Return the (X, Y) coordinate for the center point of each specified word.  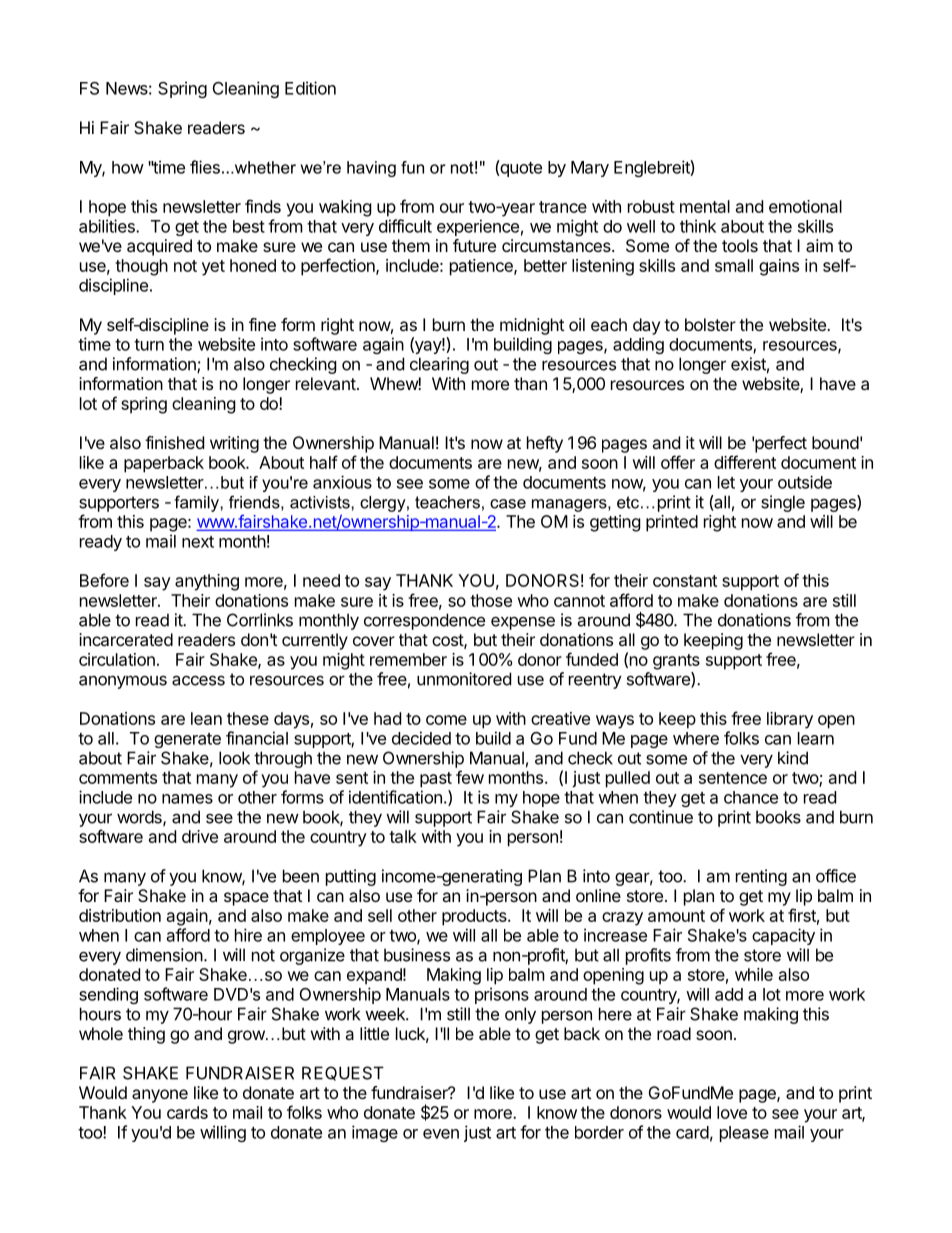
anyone (160, 1096)
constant (685, 581)
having (371, 169)
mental (705, 206)
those (491, 600)
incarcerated (126, 639)
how (128, 167)
